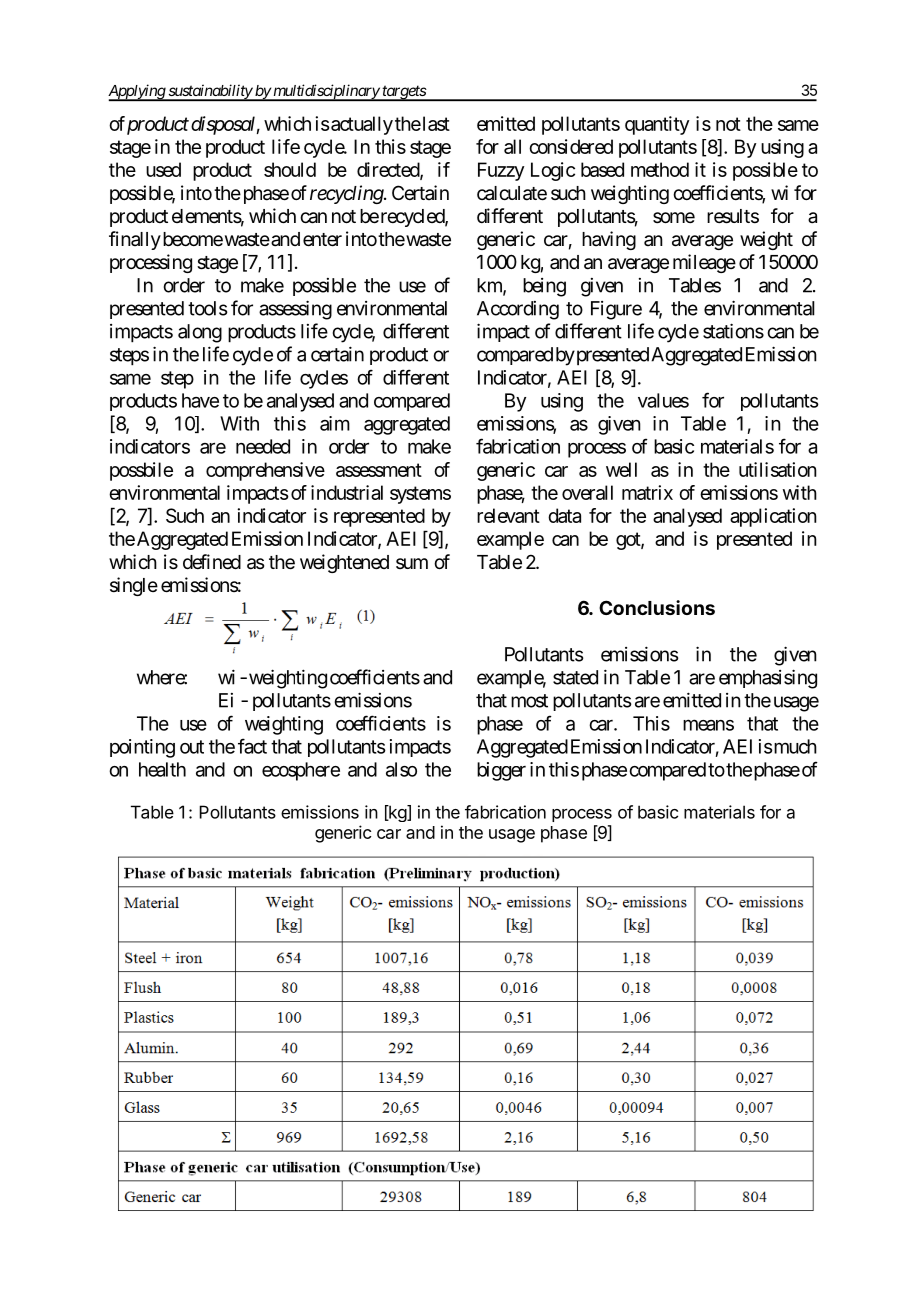  I want to click on defined, so click(212, 561).
